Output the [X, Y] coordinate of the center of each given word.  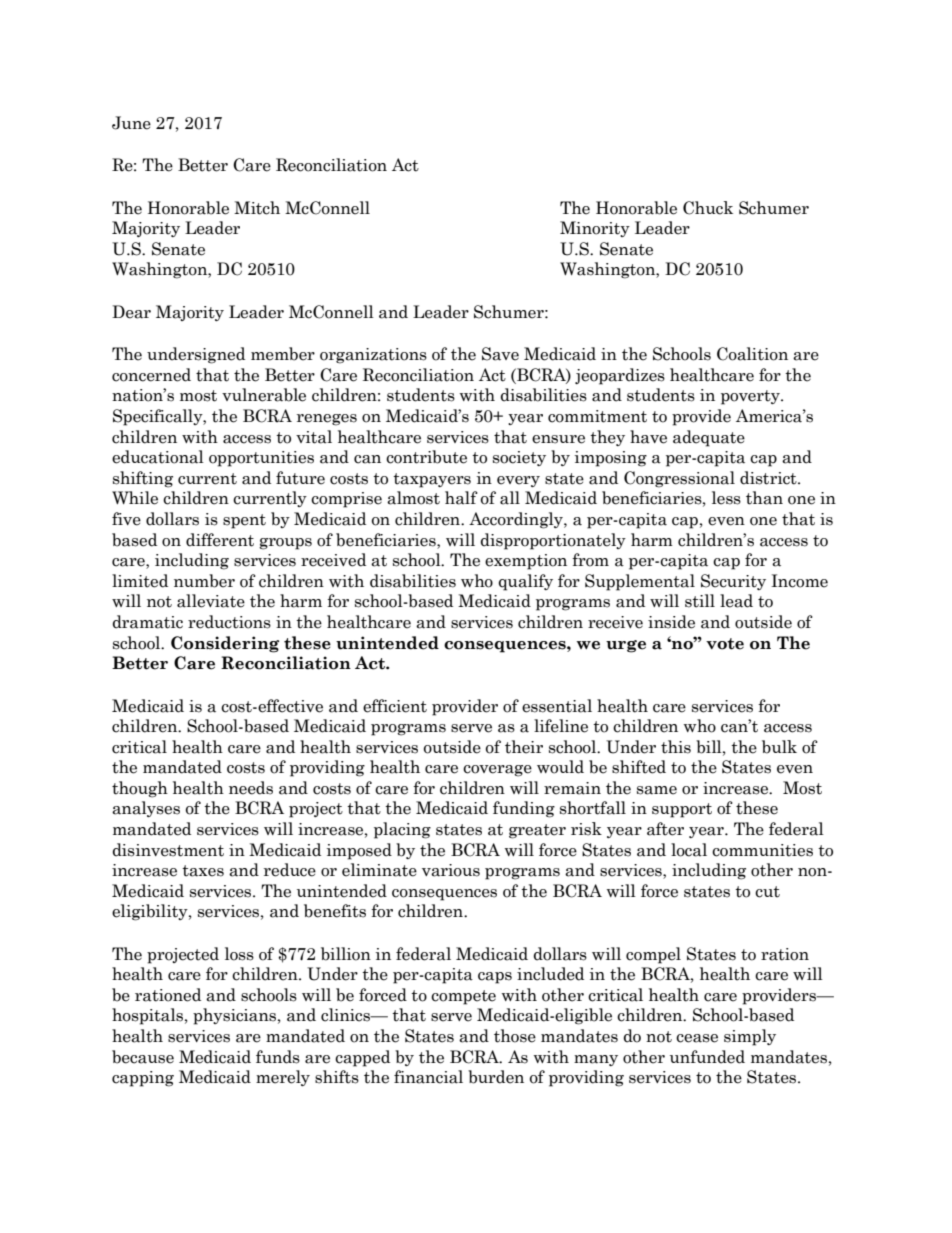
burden [496, 1077]
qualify [525, 582]
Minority [595, 229]
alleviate [211, 601]
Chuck [708, 208]
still [700, 601]
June [131, 123]
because [143, 1057]
